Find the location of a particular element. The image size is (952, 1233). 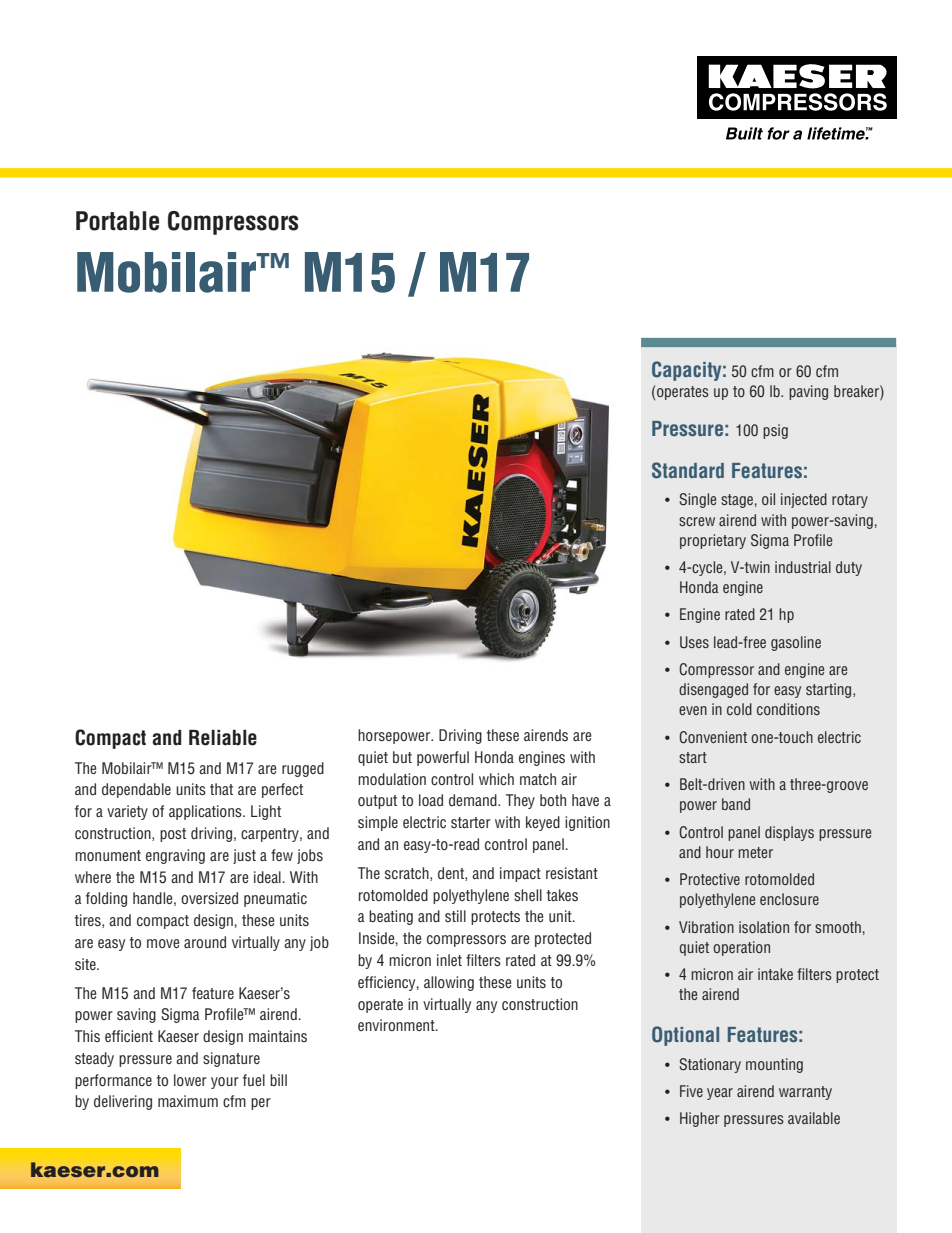

Reliable is located at coordinates (223, 738).
